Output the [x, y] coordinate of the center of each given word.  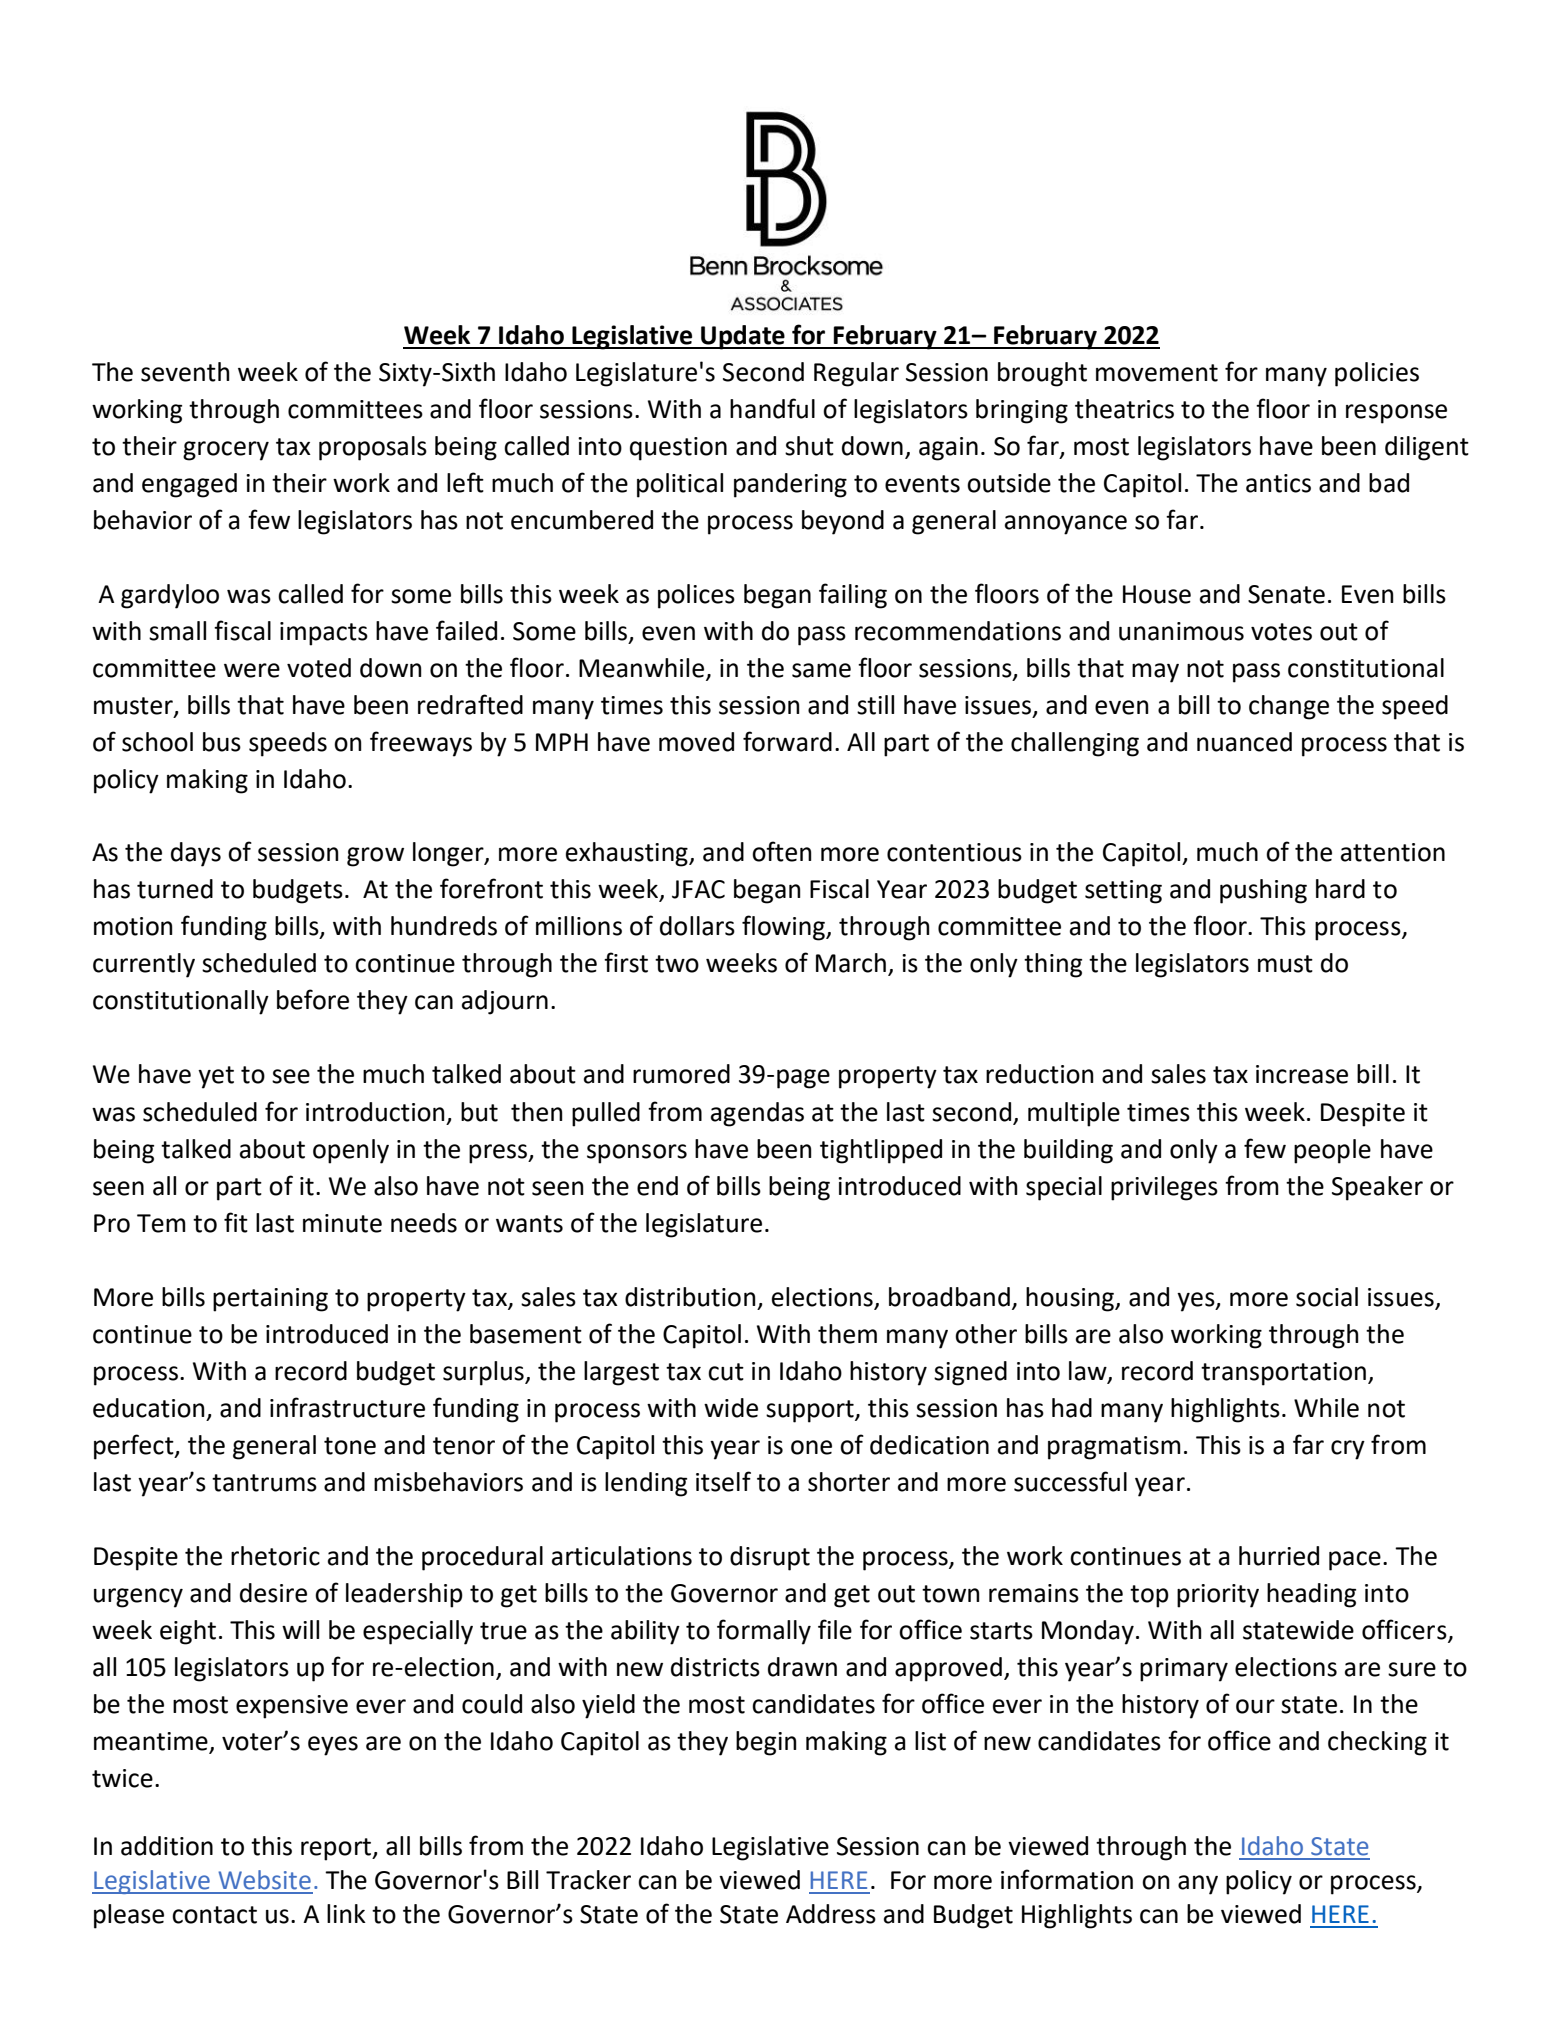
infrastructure [347, 1407]
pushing [1263, 891]
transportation [1283, 1374]
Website [264, 1880]
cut [726, 1372]
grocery [226, 451]
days [196, 854]
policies [1377, 374]
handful [772, 408]
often [782, 851]
